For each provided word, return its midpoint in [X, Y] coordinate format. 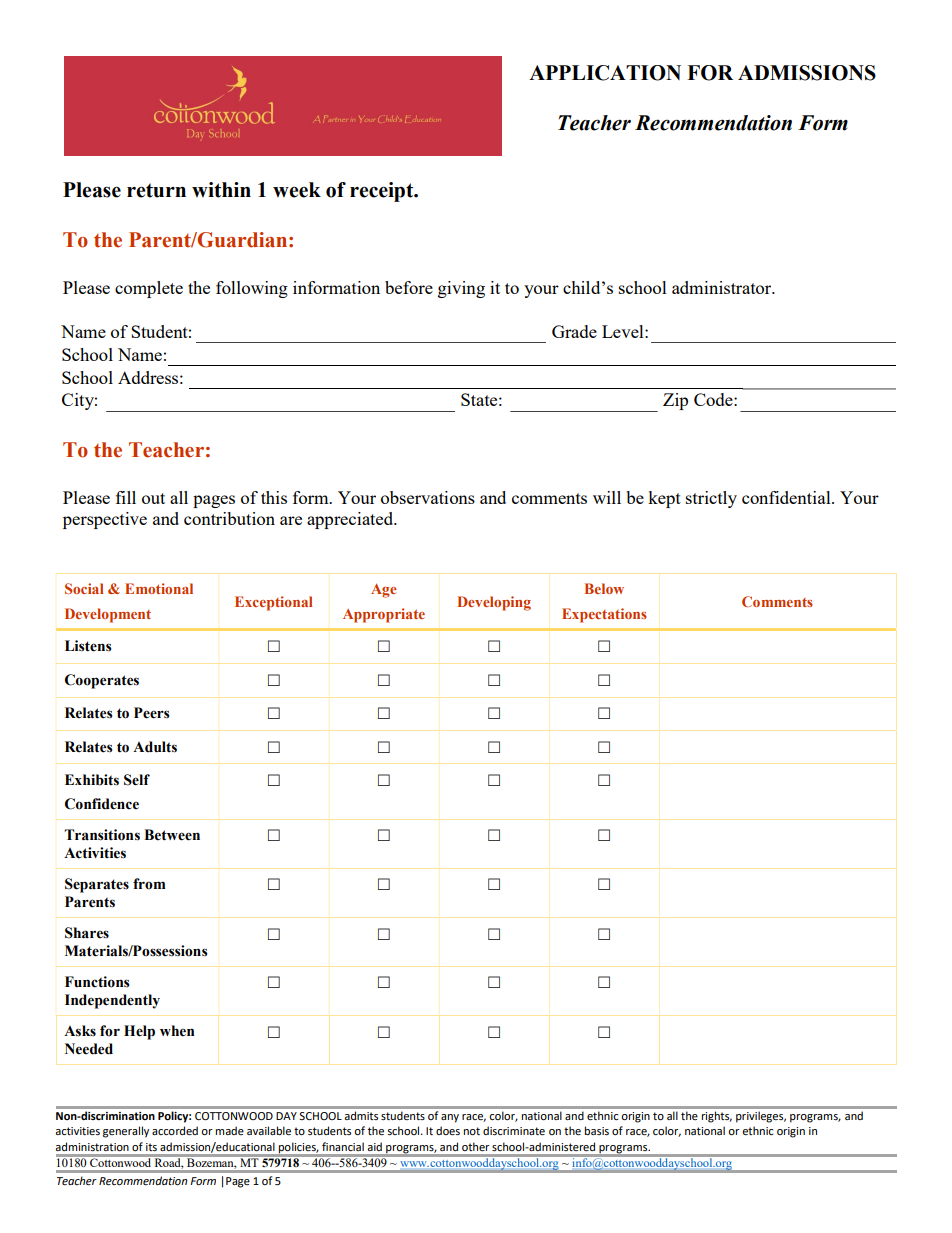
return [156, 190]
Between [172, 835]
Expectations [604, 615]
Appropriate [384, 615]
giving [461, 289]
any [450, 1118]
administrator [723, 287]
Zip [675, 401]
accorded [175, 1130]
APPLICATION [605, 73]
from [149, 884]
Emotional [159, 588]
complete [149, 289]
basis [597, 1130]
